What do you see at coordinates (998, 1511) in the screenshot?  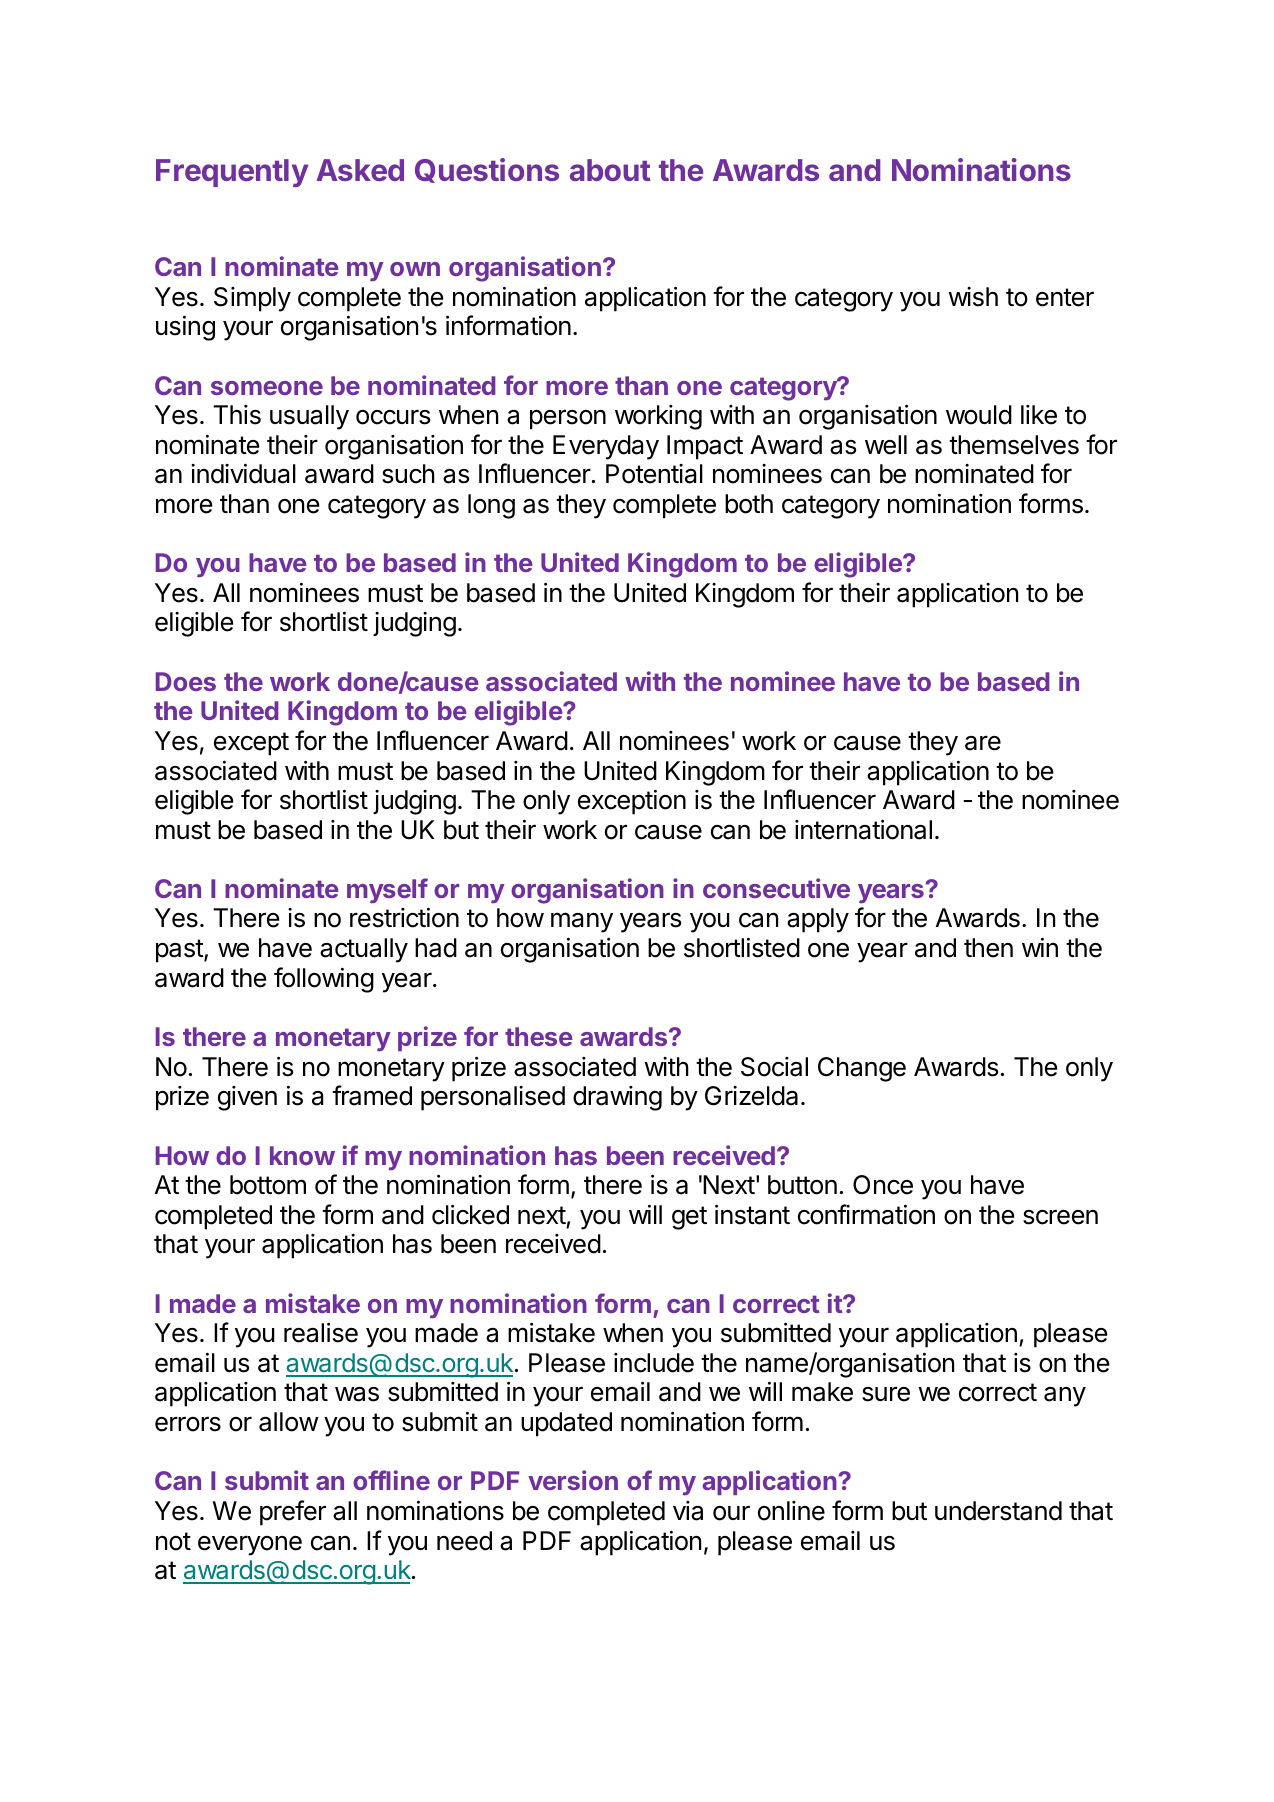 I see `understand` at bounding box center [998, 1511].
